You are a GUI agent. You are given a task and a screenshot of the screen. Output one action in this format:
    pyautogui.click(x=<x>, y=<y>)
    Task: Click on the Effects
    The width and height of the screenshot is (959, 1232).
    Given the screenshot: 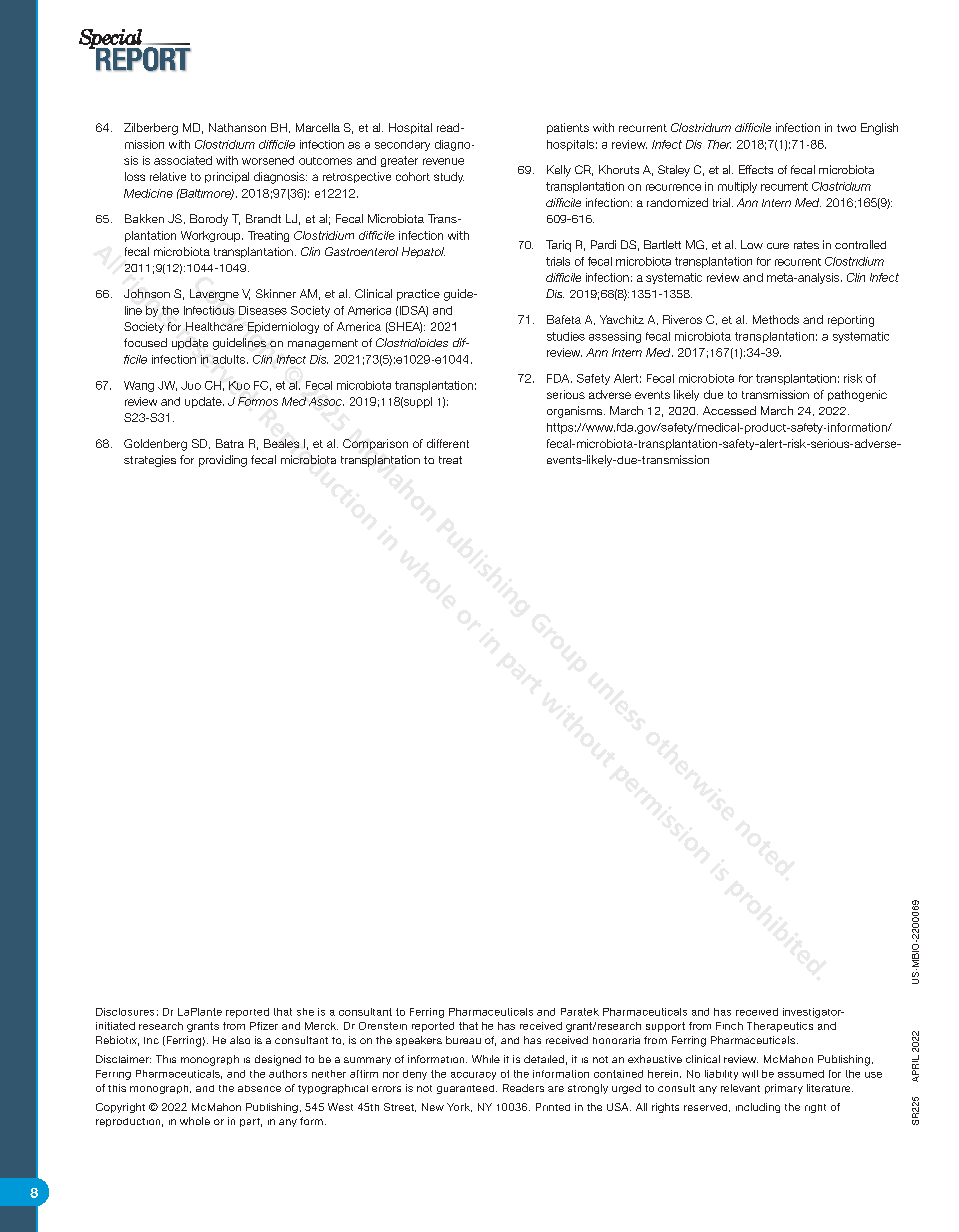 What is the action you would take?
    pyautogui.click(x=756, y=169)
